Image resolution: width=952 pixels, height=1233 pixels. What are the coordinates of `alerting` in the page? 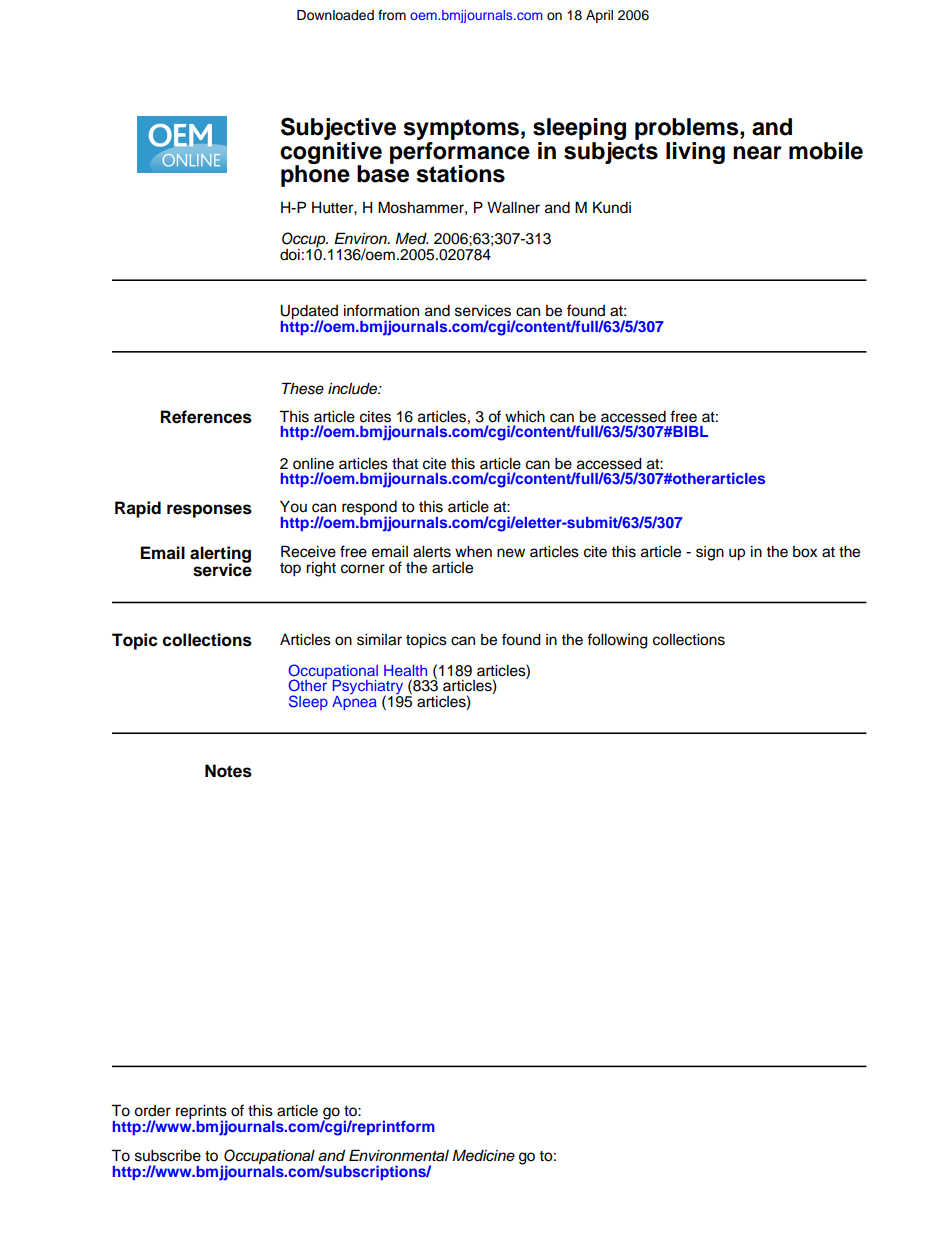 It's located at (220, 555).
